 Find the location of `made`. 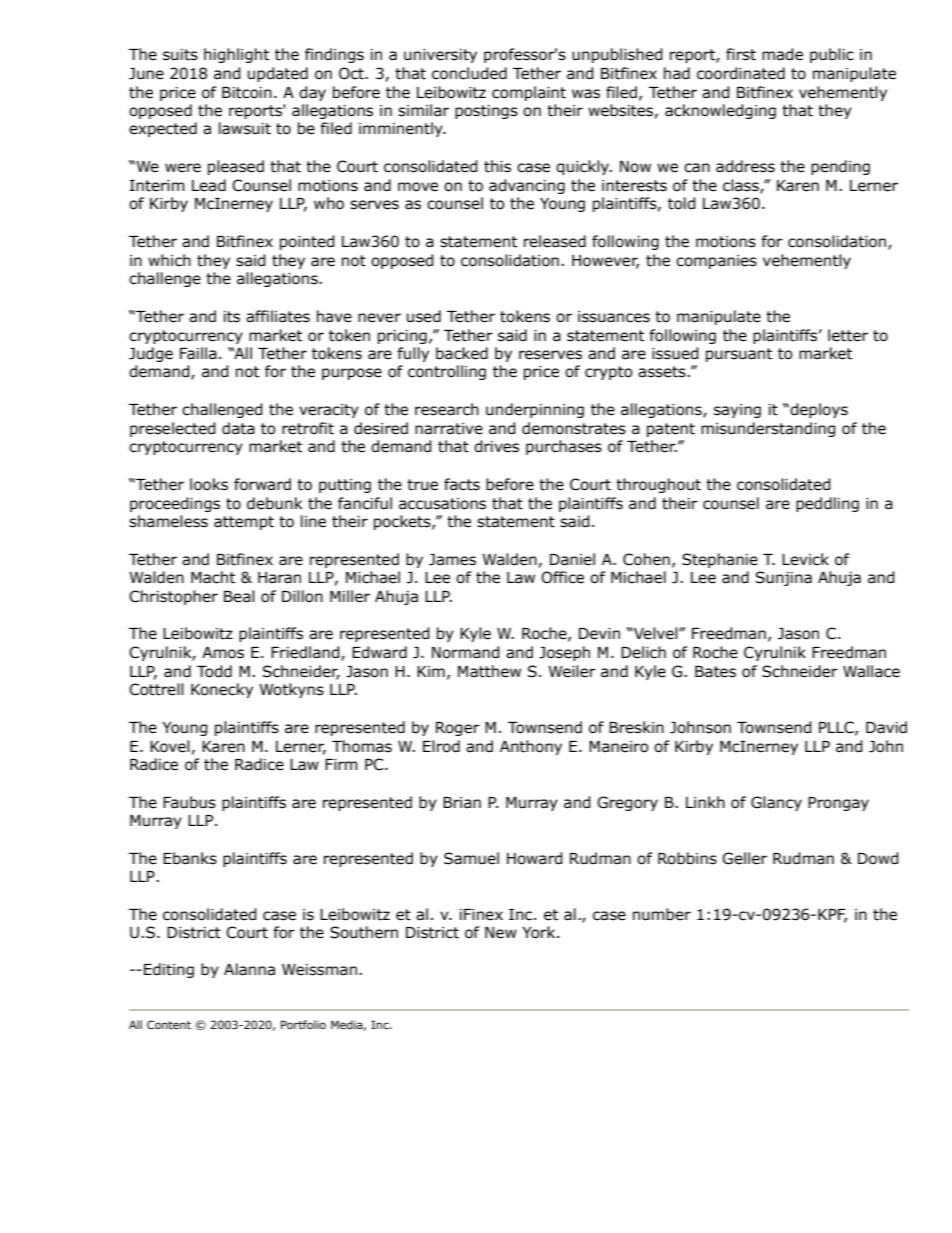

made is located at coordinates (782, 54).
